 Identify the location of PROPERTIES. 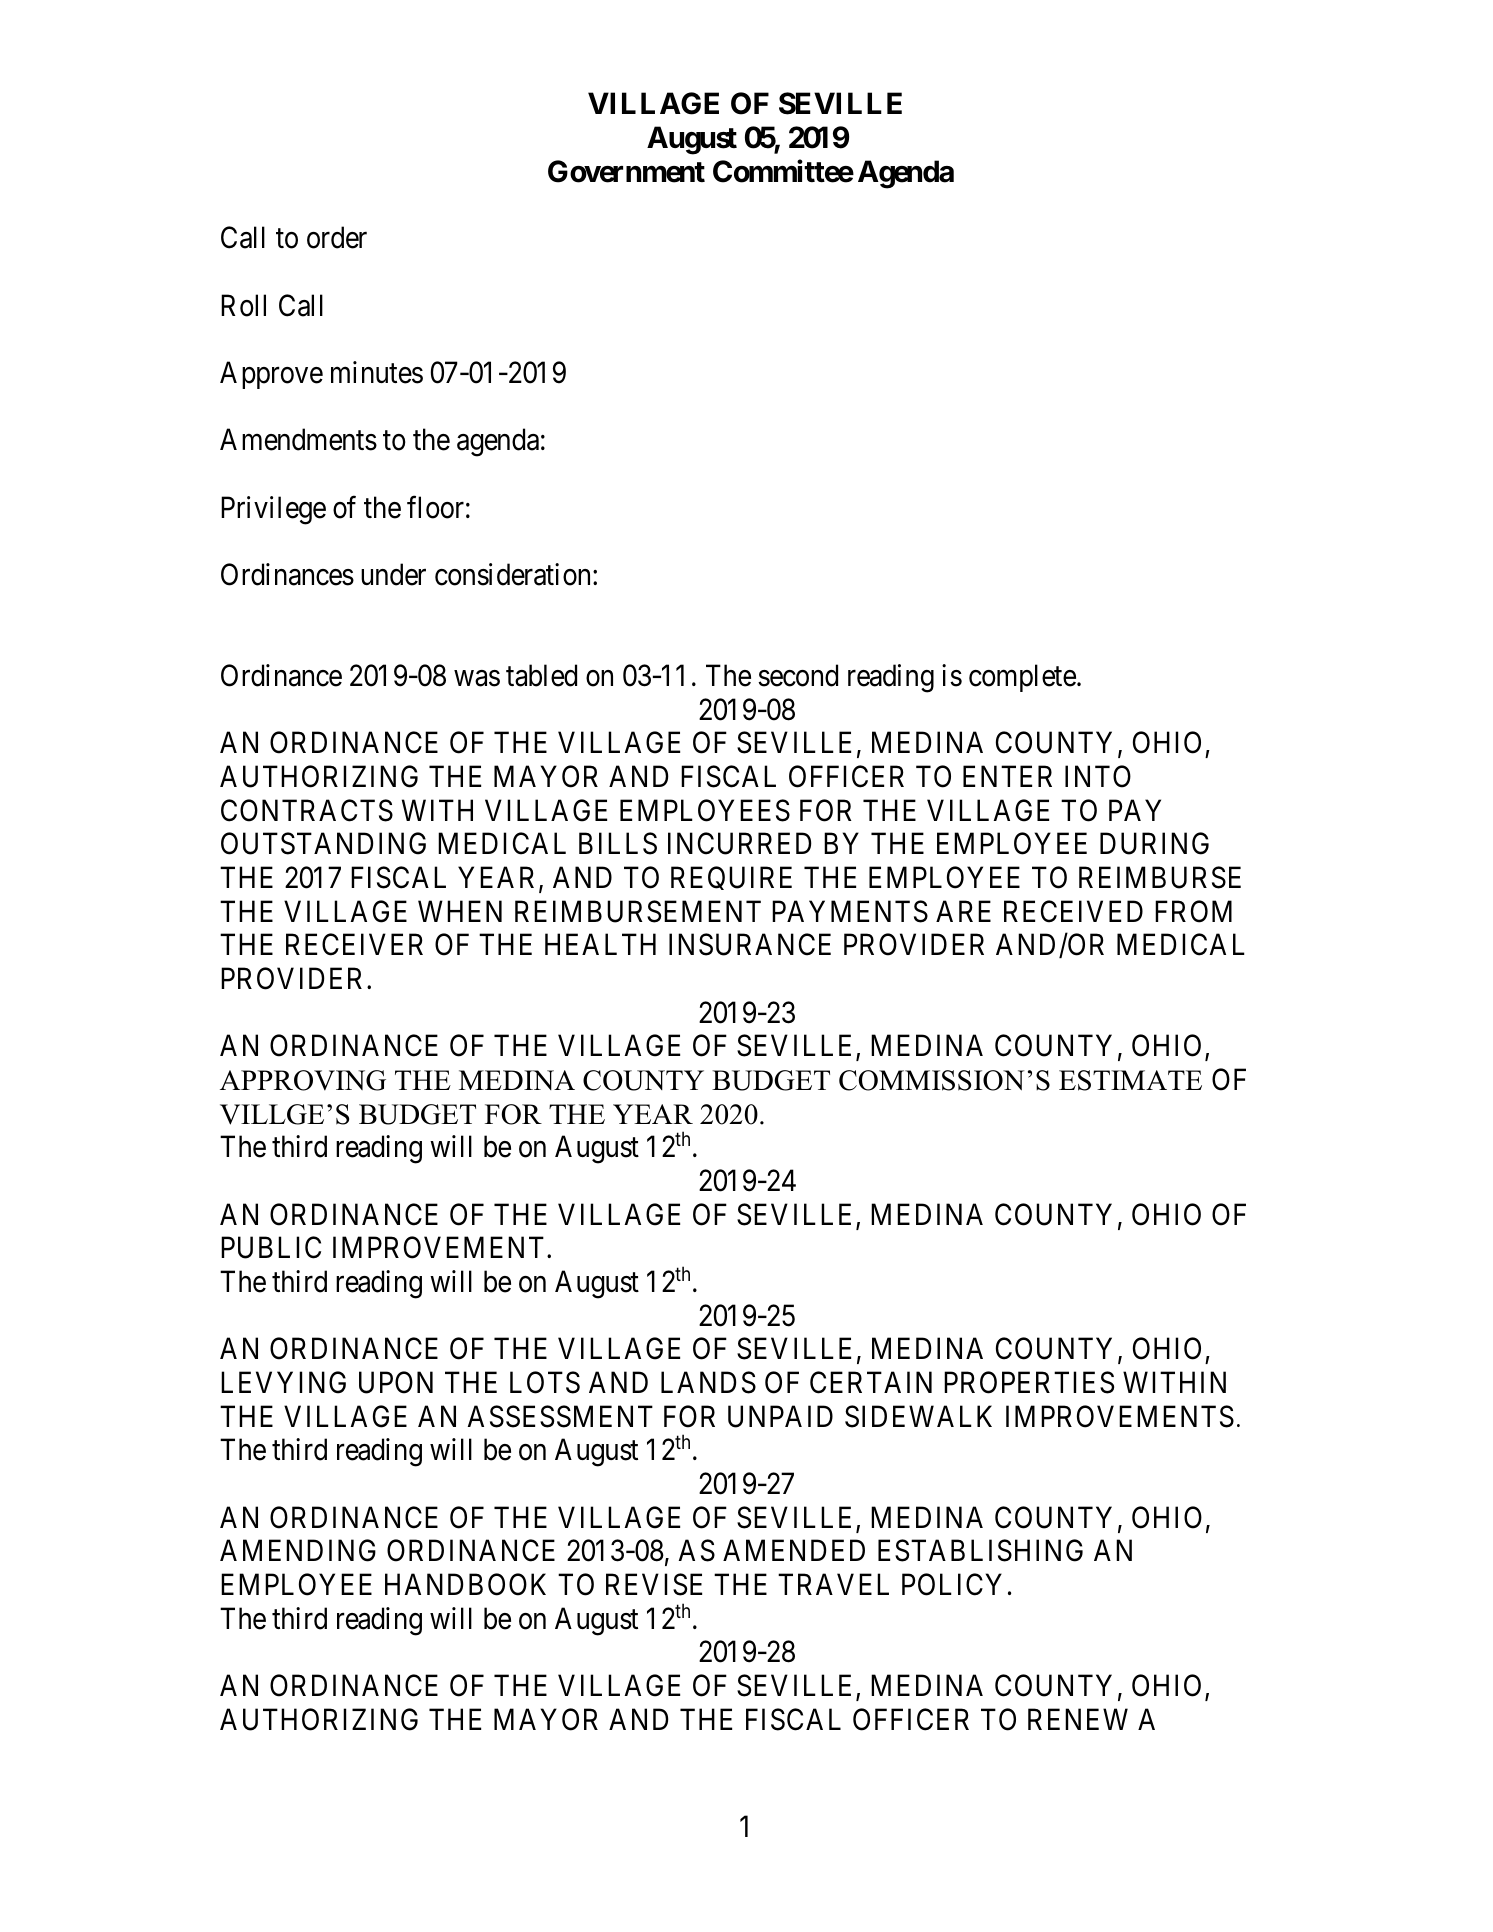
(1029, 1382).
